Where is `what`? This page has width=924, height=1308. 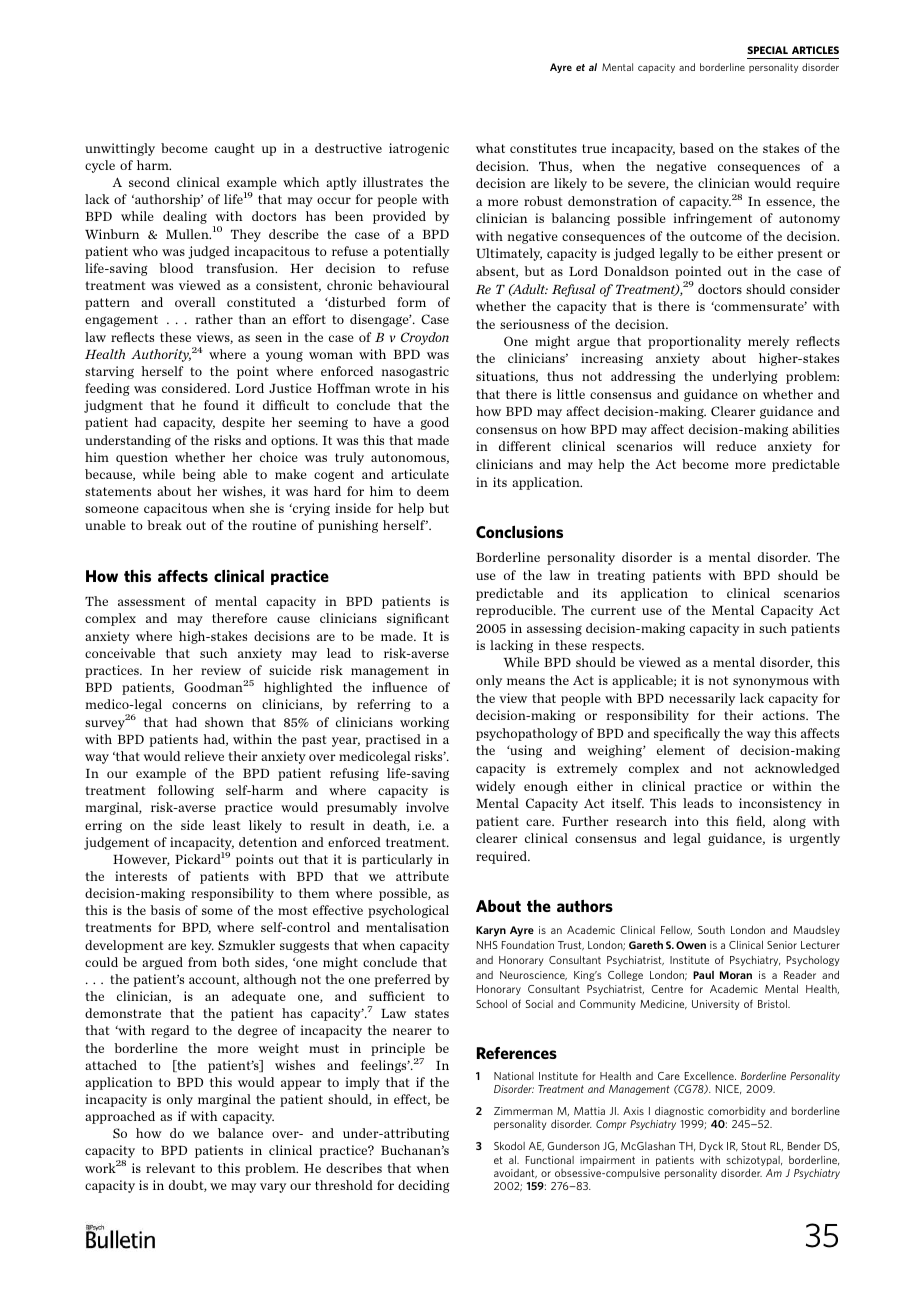 what is located at coordinates (490, 148).
